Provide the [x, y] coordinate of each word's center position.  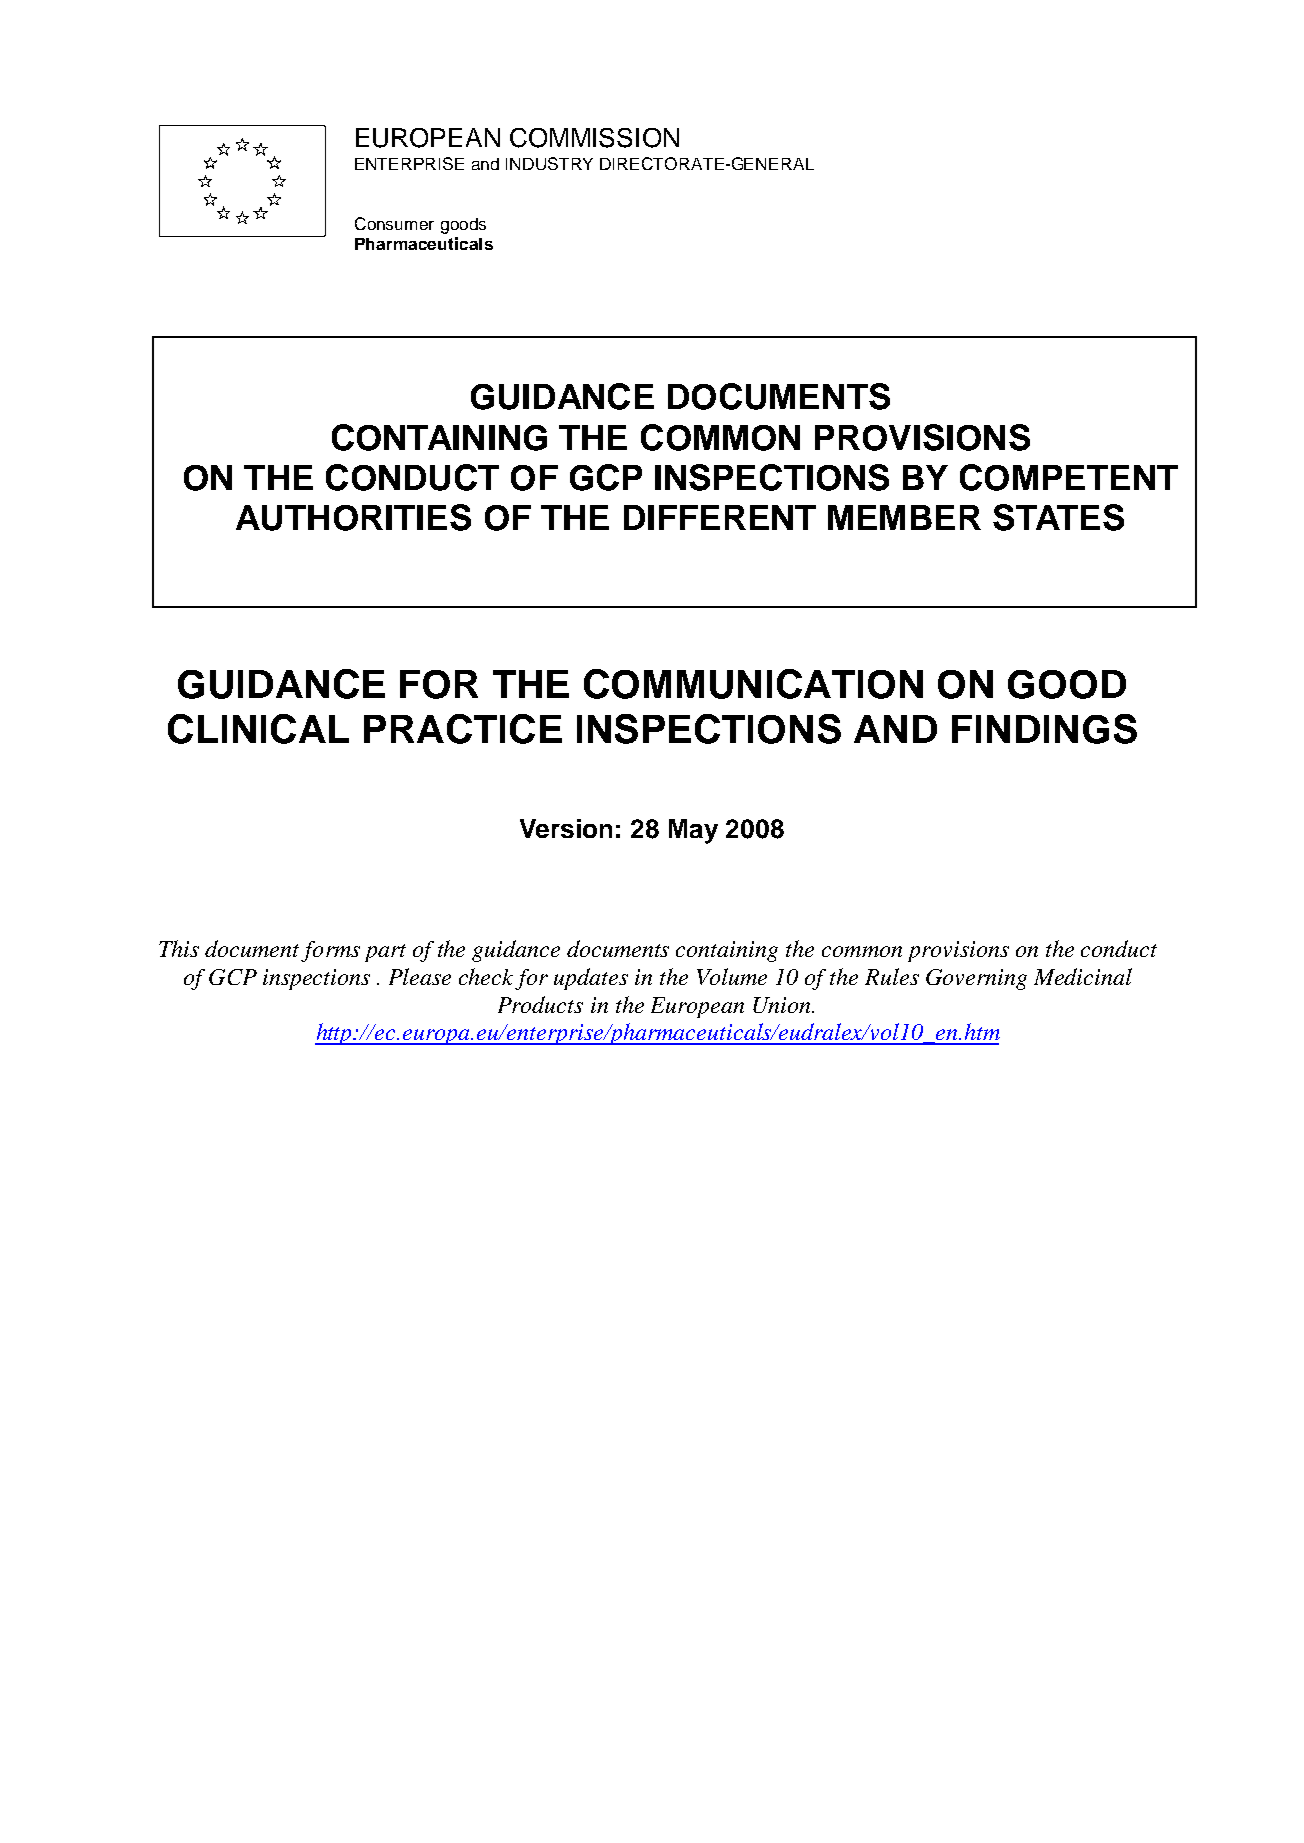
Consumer [394, 223]
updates [591, 979]
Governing [976, 979]
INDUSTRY [549, 163]
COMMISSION [594, 138]
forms [330, 951]
